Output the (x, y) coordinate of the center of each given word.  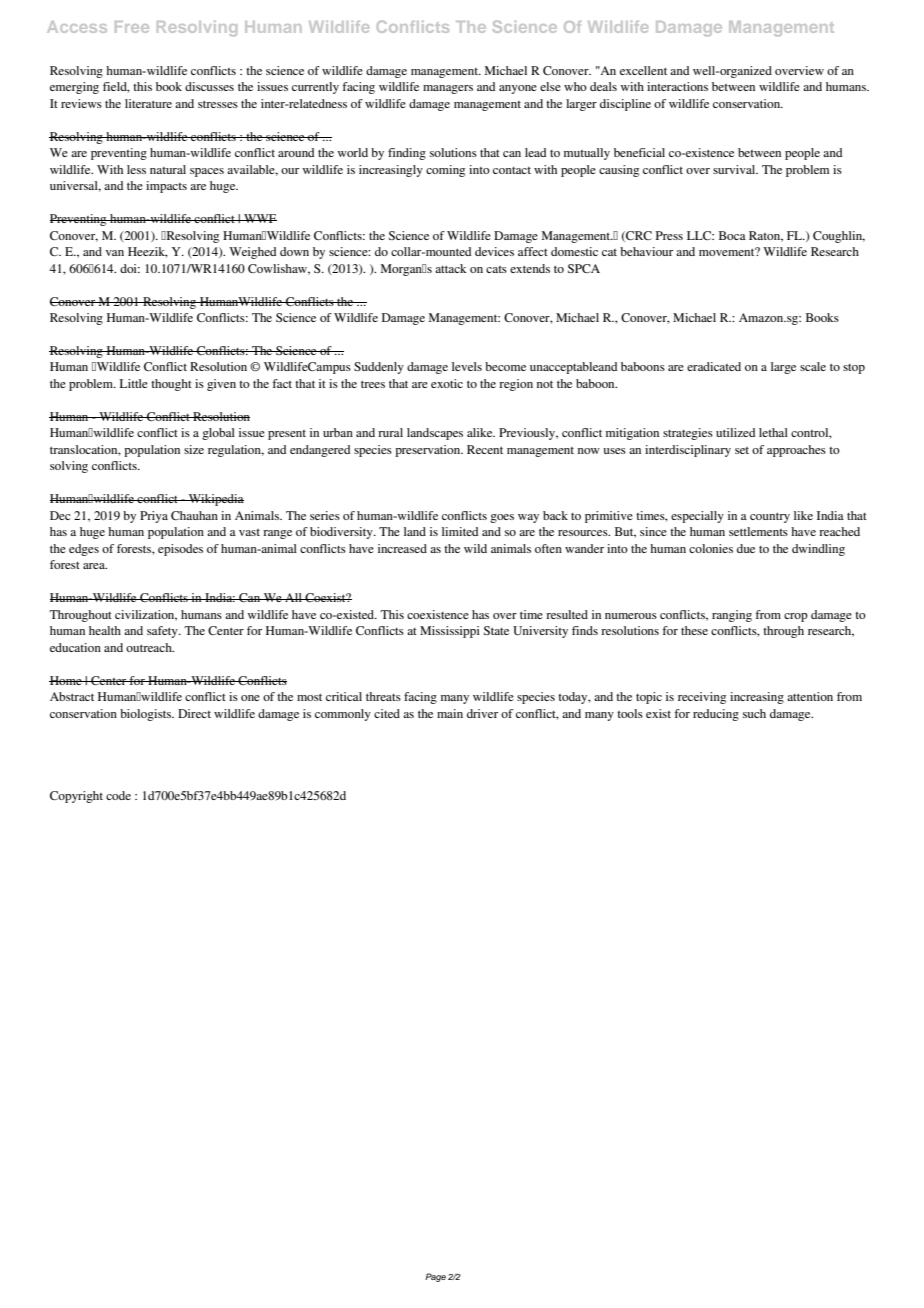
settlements (758, 531)
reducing (716, 715)
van (115, 253)
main (450, 713)
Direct (194, 713)
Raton (766, 236)
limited (460, 531)
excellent (643, 70)
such (754, 713)
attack (451, 268)
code (118, 795)
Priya (154, 517)
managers (448, 89)
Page (435, 1277)
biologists (146, 715)
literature (148, 103)
